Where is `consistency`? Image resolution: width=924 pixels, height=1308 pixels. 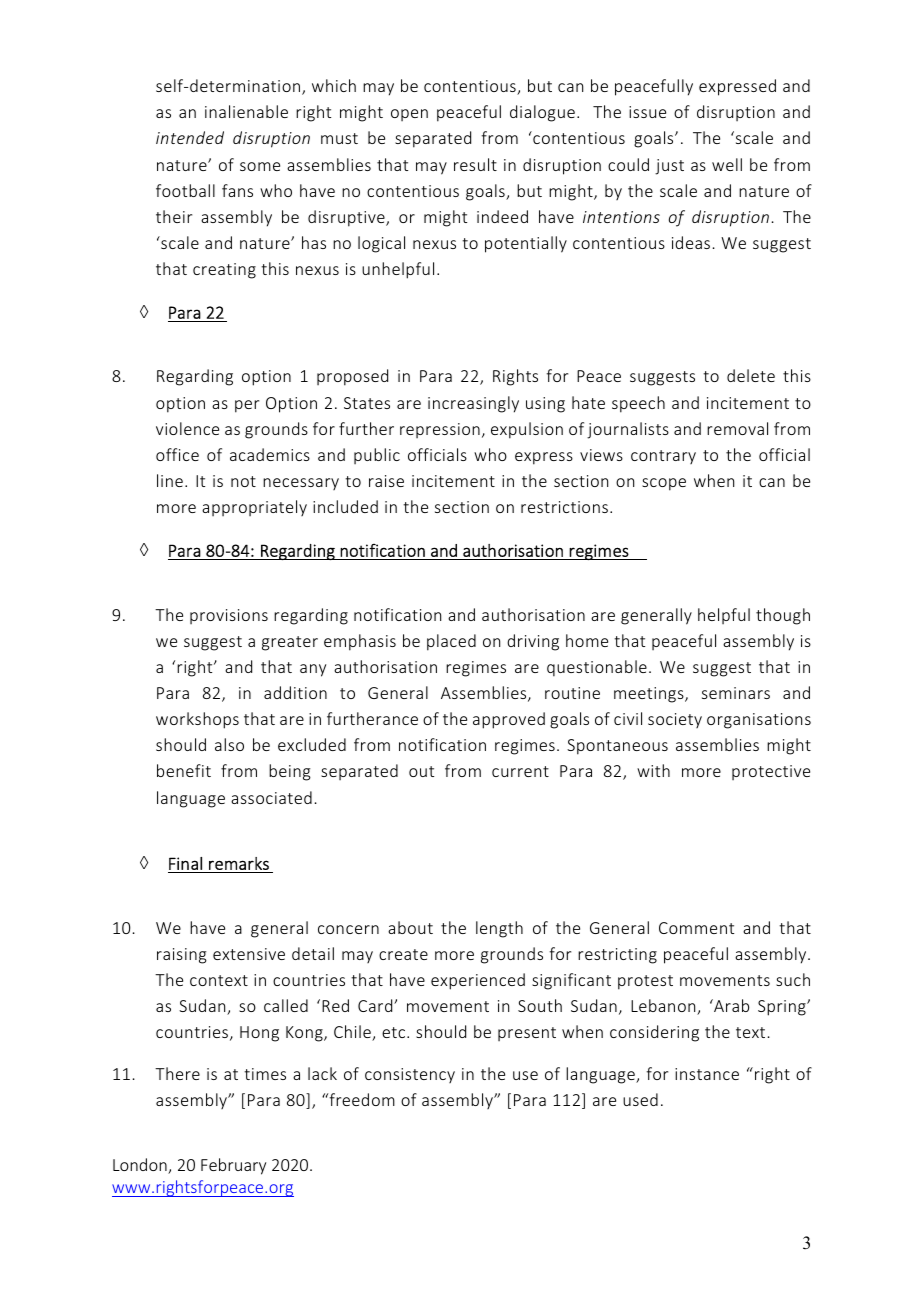 consistency is located at coordinates (410, 1075).
